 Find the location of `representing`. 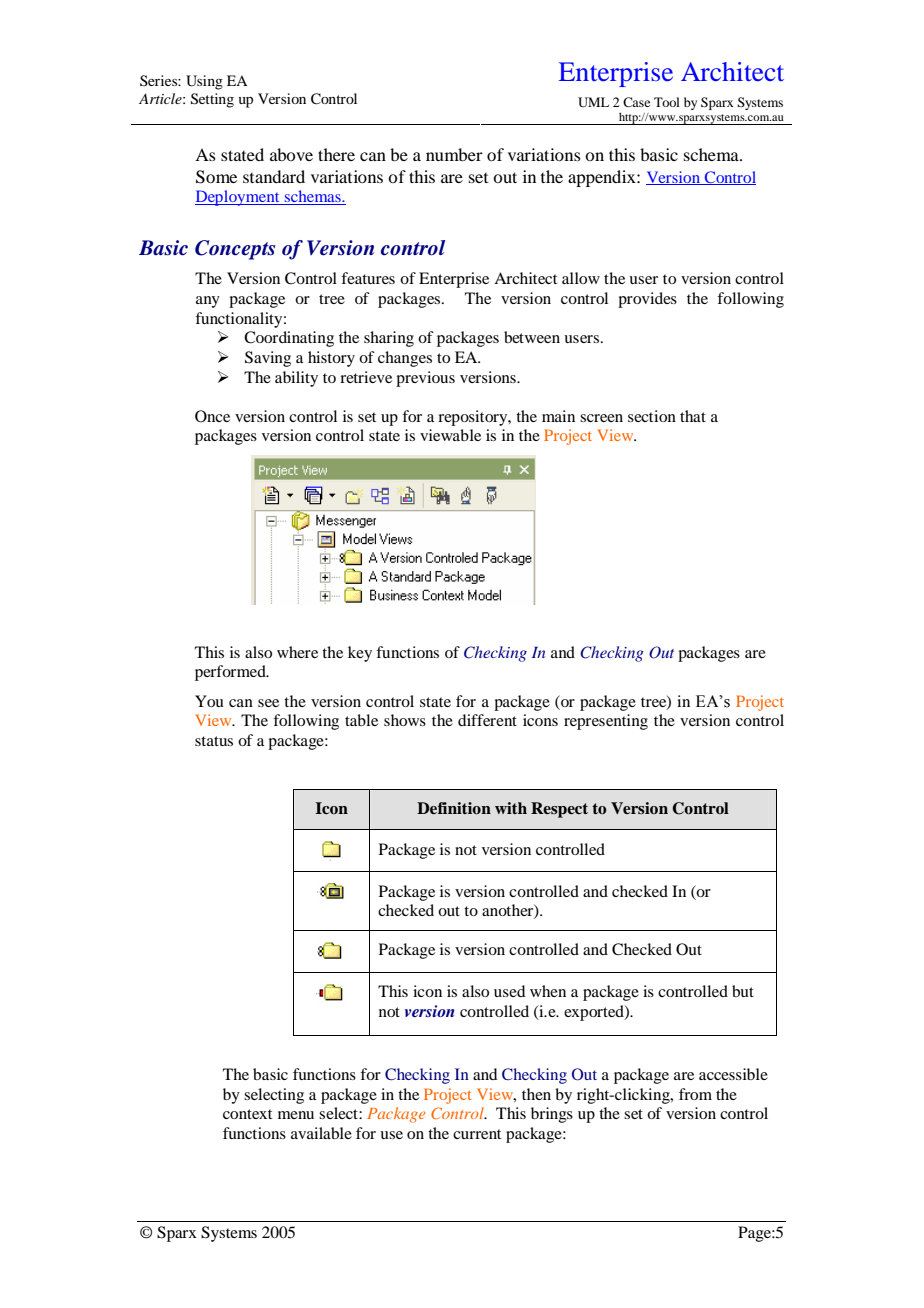

representing is located at coordinates (606, 722).
